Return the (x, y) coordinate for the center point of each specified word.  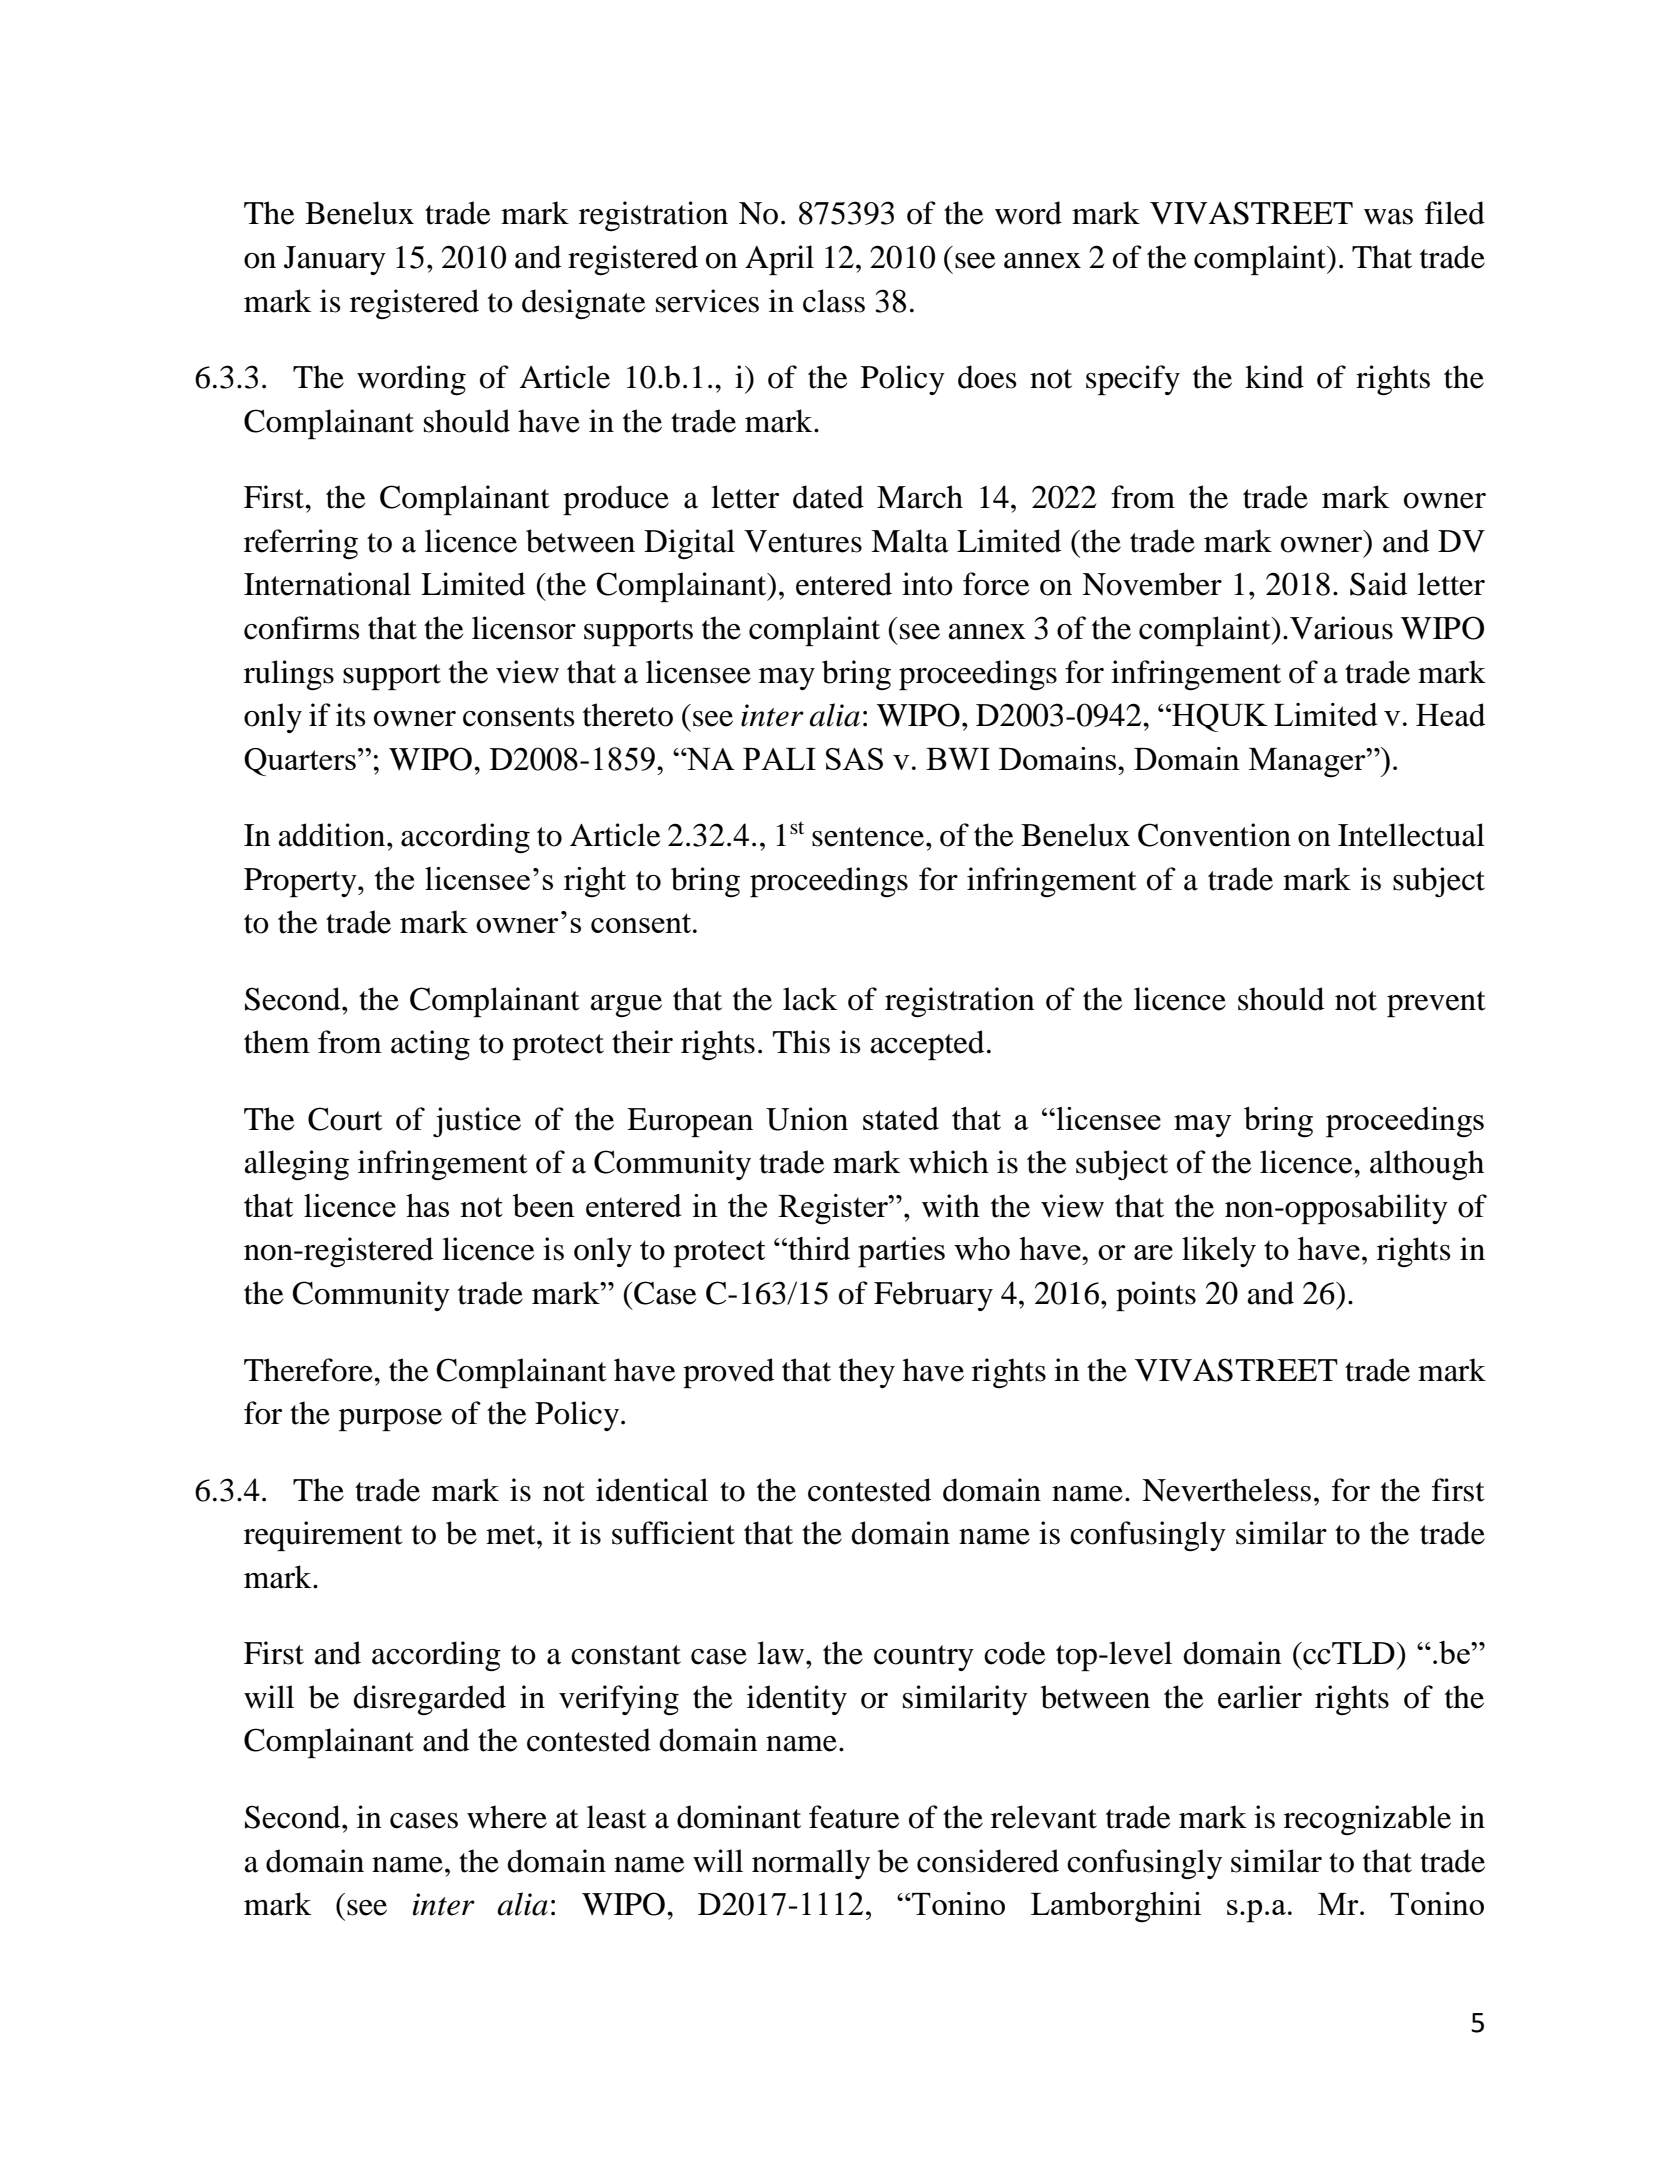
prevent (1436, 1004)
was (1388, 217)
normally (811, 1864)
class (834, 301)
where (507, 1817)
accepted (927, 1045)
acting (430, 1045)
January (335, 260)
